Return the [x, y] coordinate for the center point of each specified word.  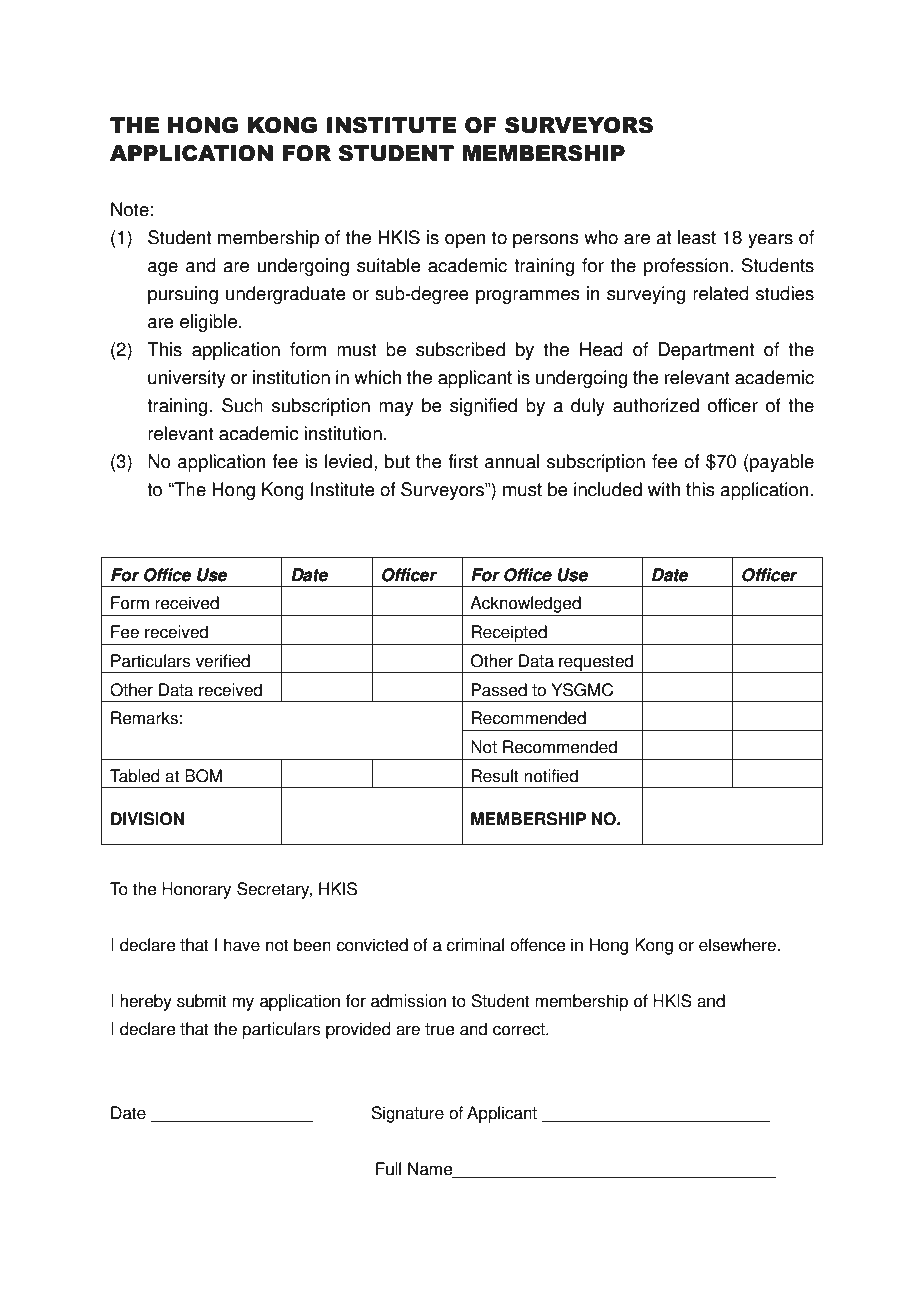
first [463, 461]
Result [495, 776]
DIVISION [147, 819]
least [697, 237]
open [465, 241]
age [163, 269]
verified [223, 661]
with [664, 489]
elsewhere [737, 945]
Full [388, 1169]
